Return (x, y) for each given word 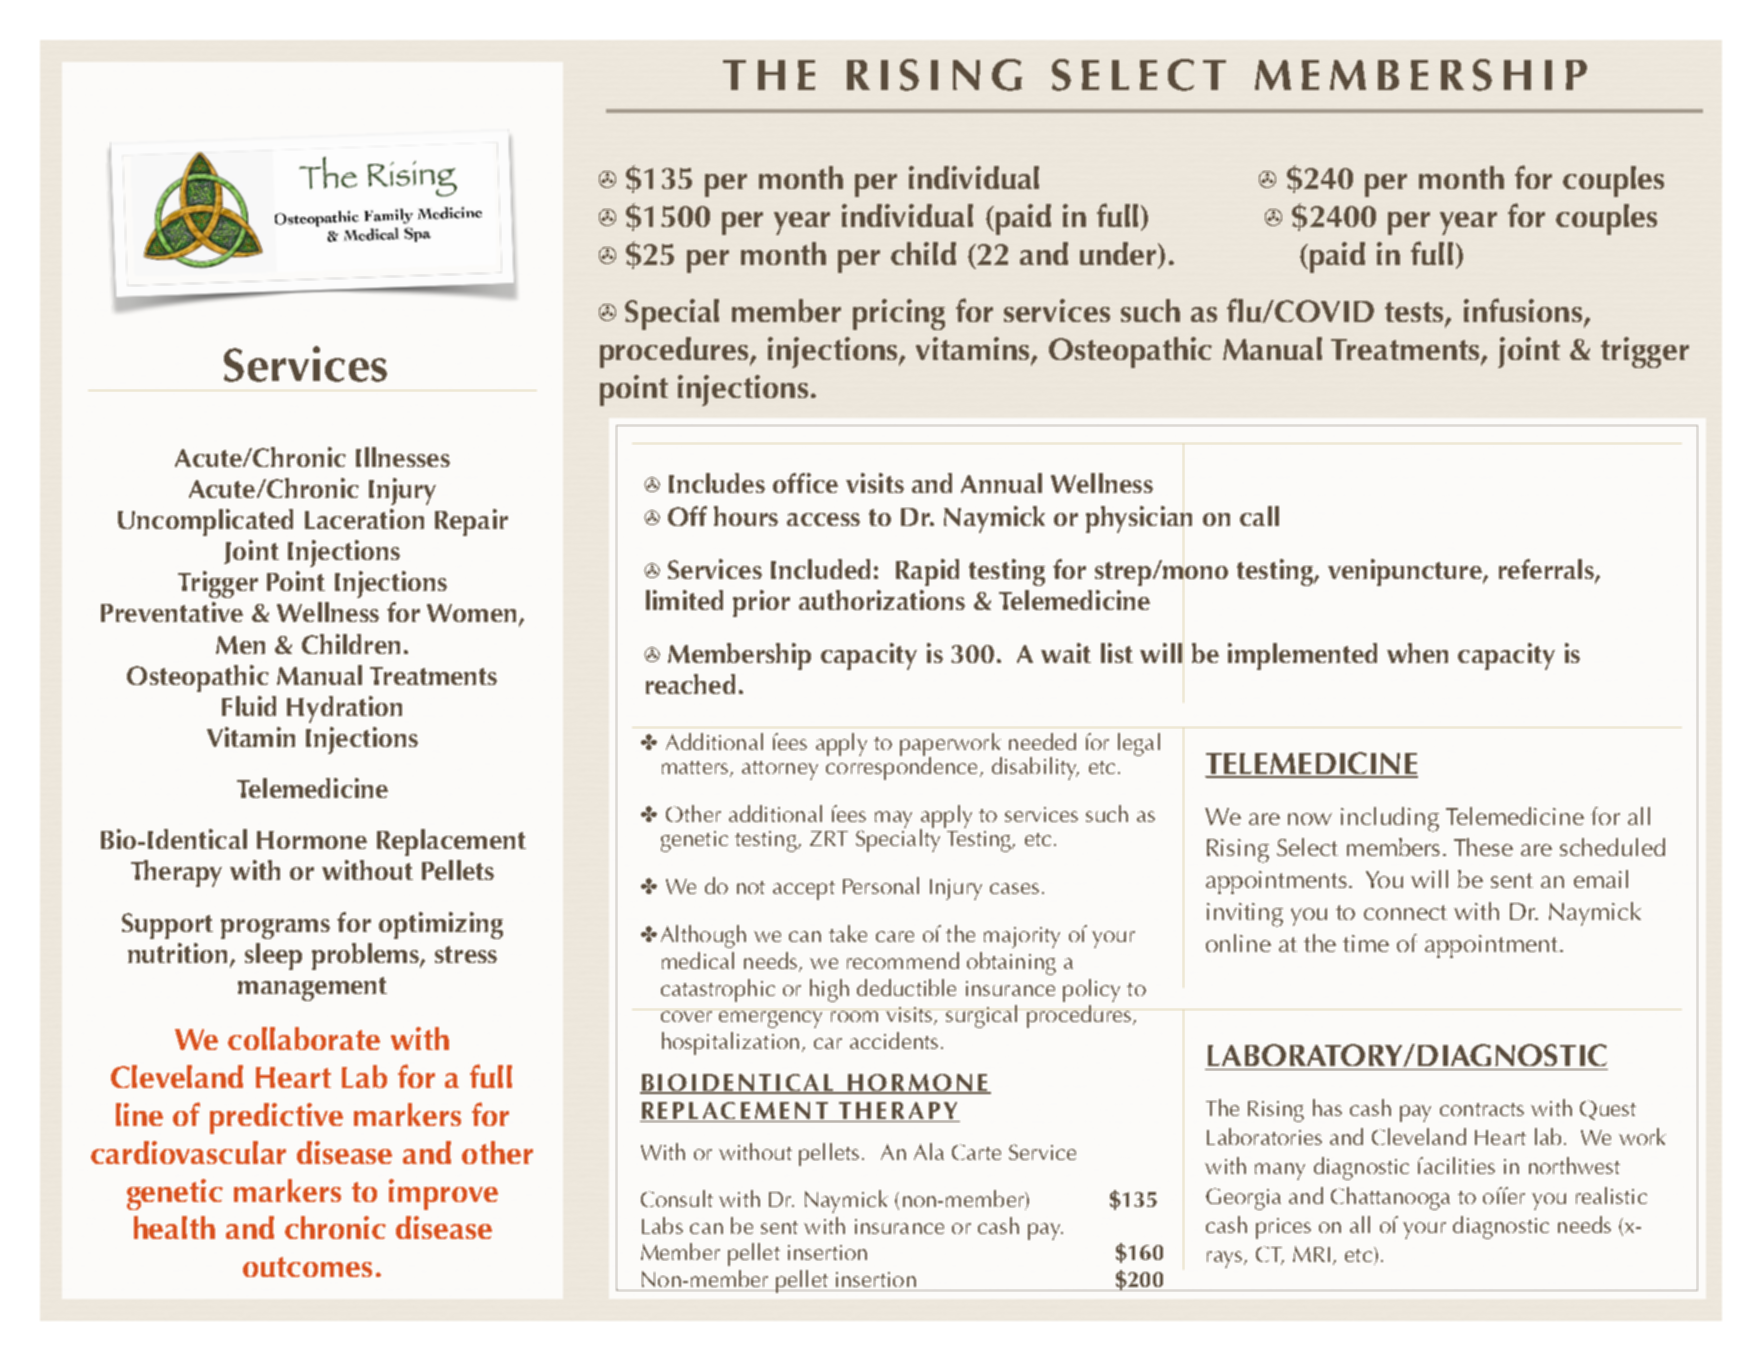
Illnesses (403, 457)
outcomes (307, 1267)
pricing (899, 314)
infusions (1523, 310)
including (1390, 819)
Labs (662, 1225)
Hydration (344, 709)
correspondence (901, 767)
